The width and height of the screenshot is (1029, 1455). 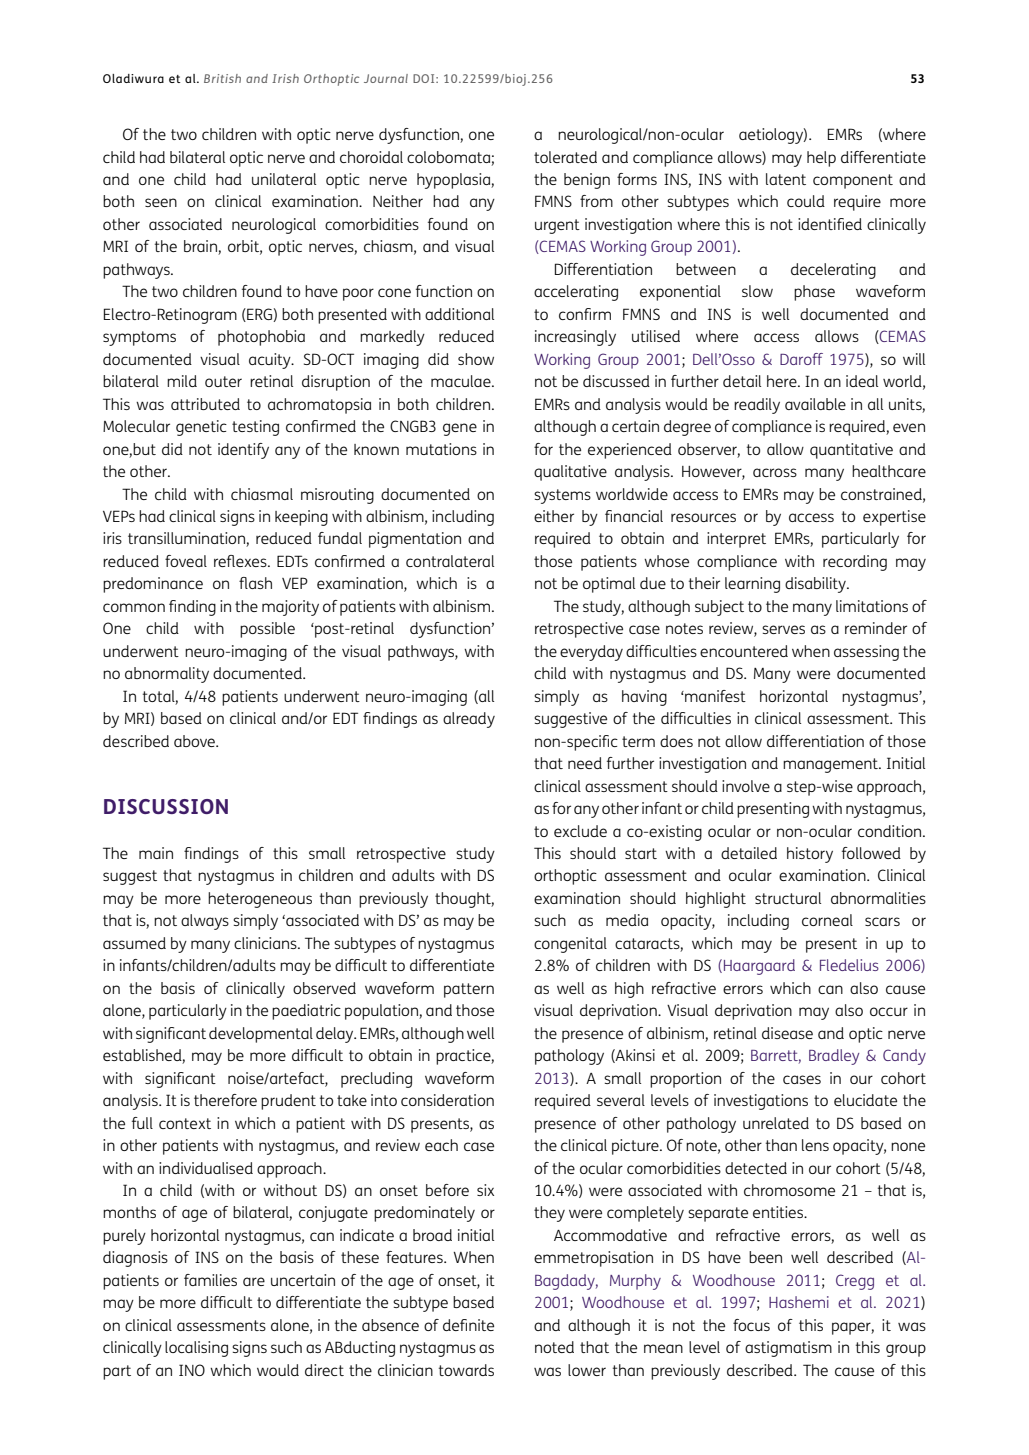 What do you see at coordinates (210, 1280) in the screenshot?
I see `families` at bounding box center [210, 1280].
